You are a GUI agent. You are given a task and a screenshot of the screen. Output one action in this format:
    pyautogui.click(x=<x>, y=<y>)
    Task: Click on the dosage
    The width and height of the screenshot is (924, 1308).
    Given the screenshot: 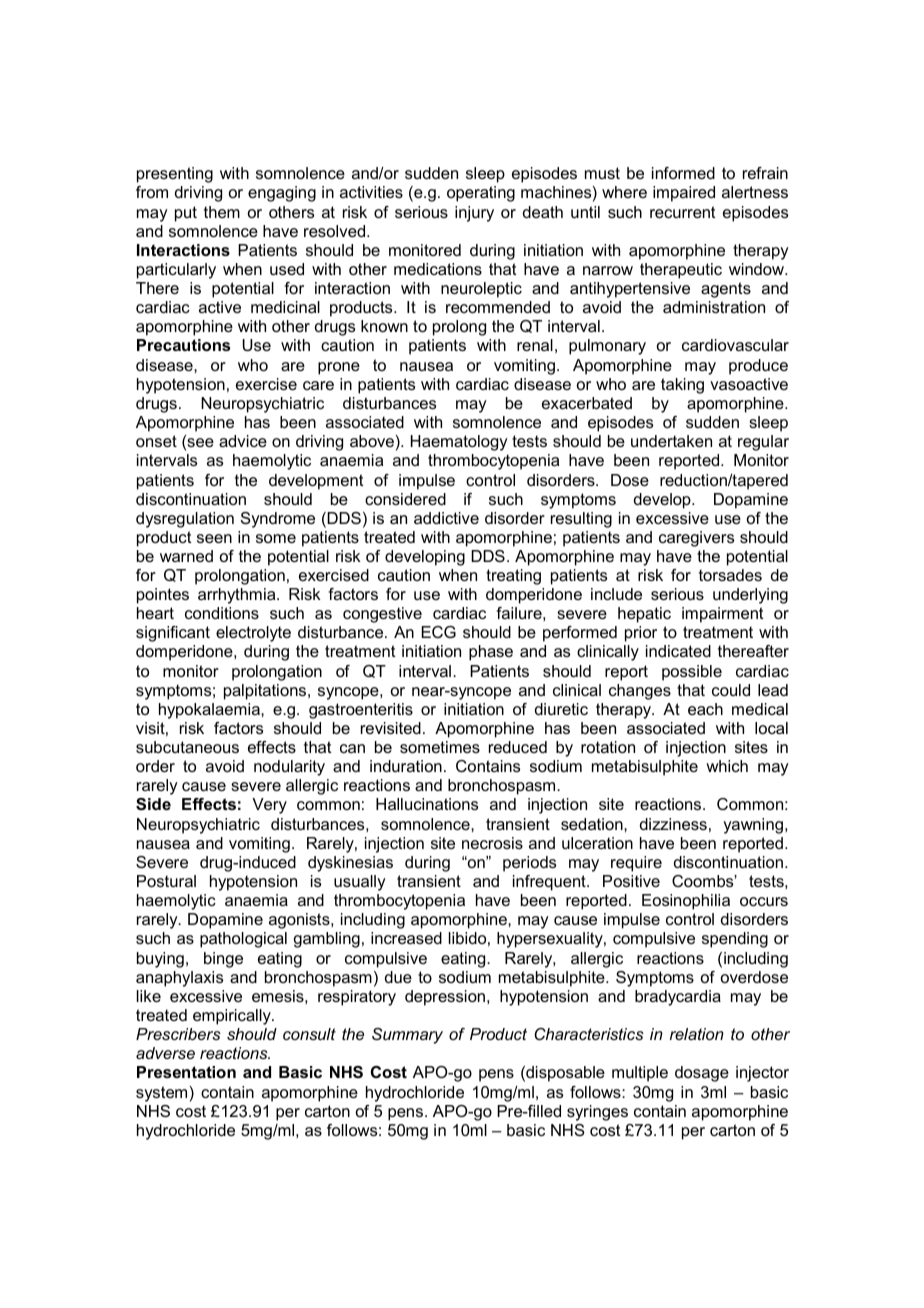 What is the action you would take?
    pyautogui.click(x=702, y=1074)
